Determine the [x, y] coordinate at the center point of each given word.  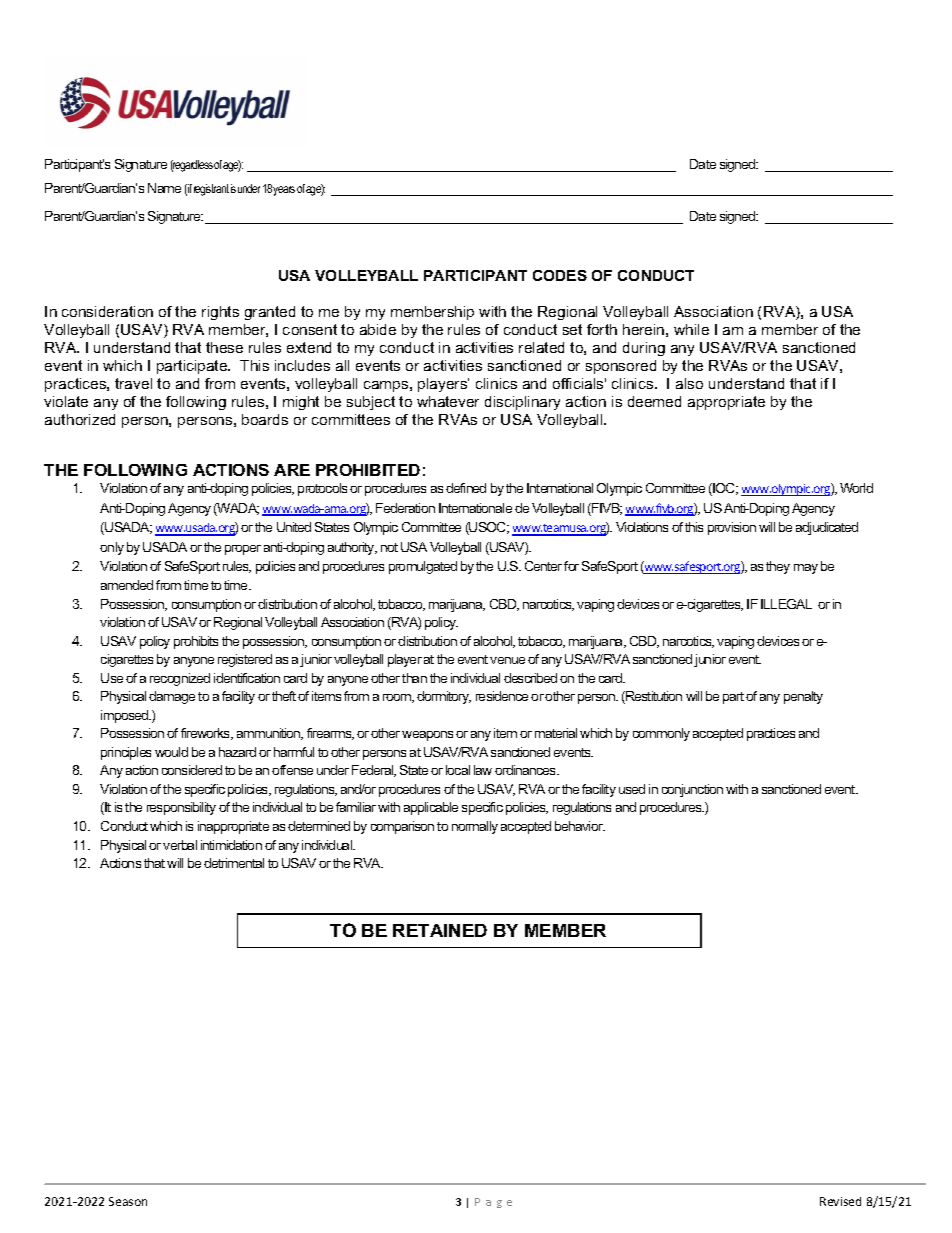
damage [172, 697]
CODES [560, 275]
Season [128, 1201]
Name [164, 188]
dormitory [444, 697]
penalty [803, 697]
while [691, 329]
